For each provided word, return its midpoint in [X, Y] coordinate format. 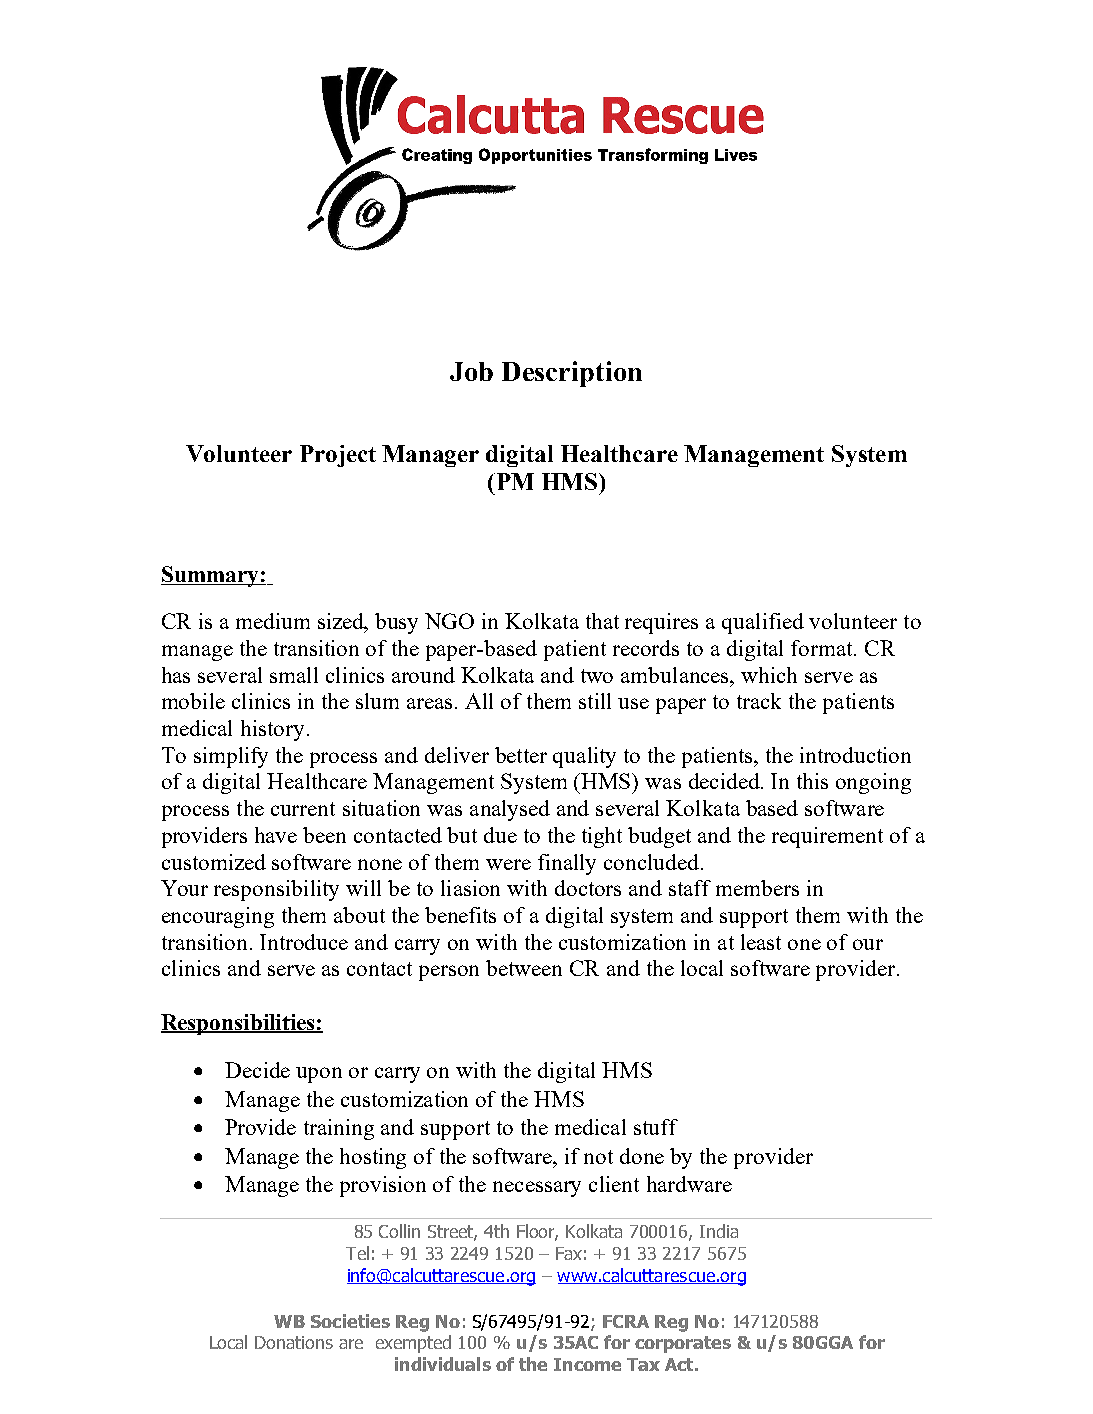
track [759, 701]
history [272, 730]
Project [338, 456]
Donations [294, 1342]
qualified [763, 623]
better [521, 755]
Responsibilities [239, 1024]
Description [572, 374]
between [524, 968]
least [761, 942]
